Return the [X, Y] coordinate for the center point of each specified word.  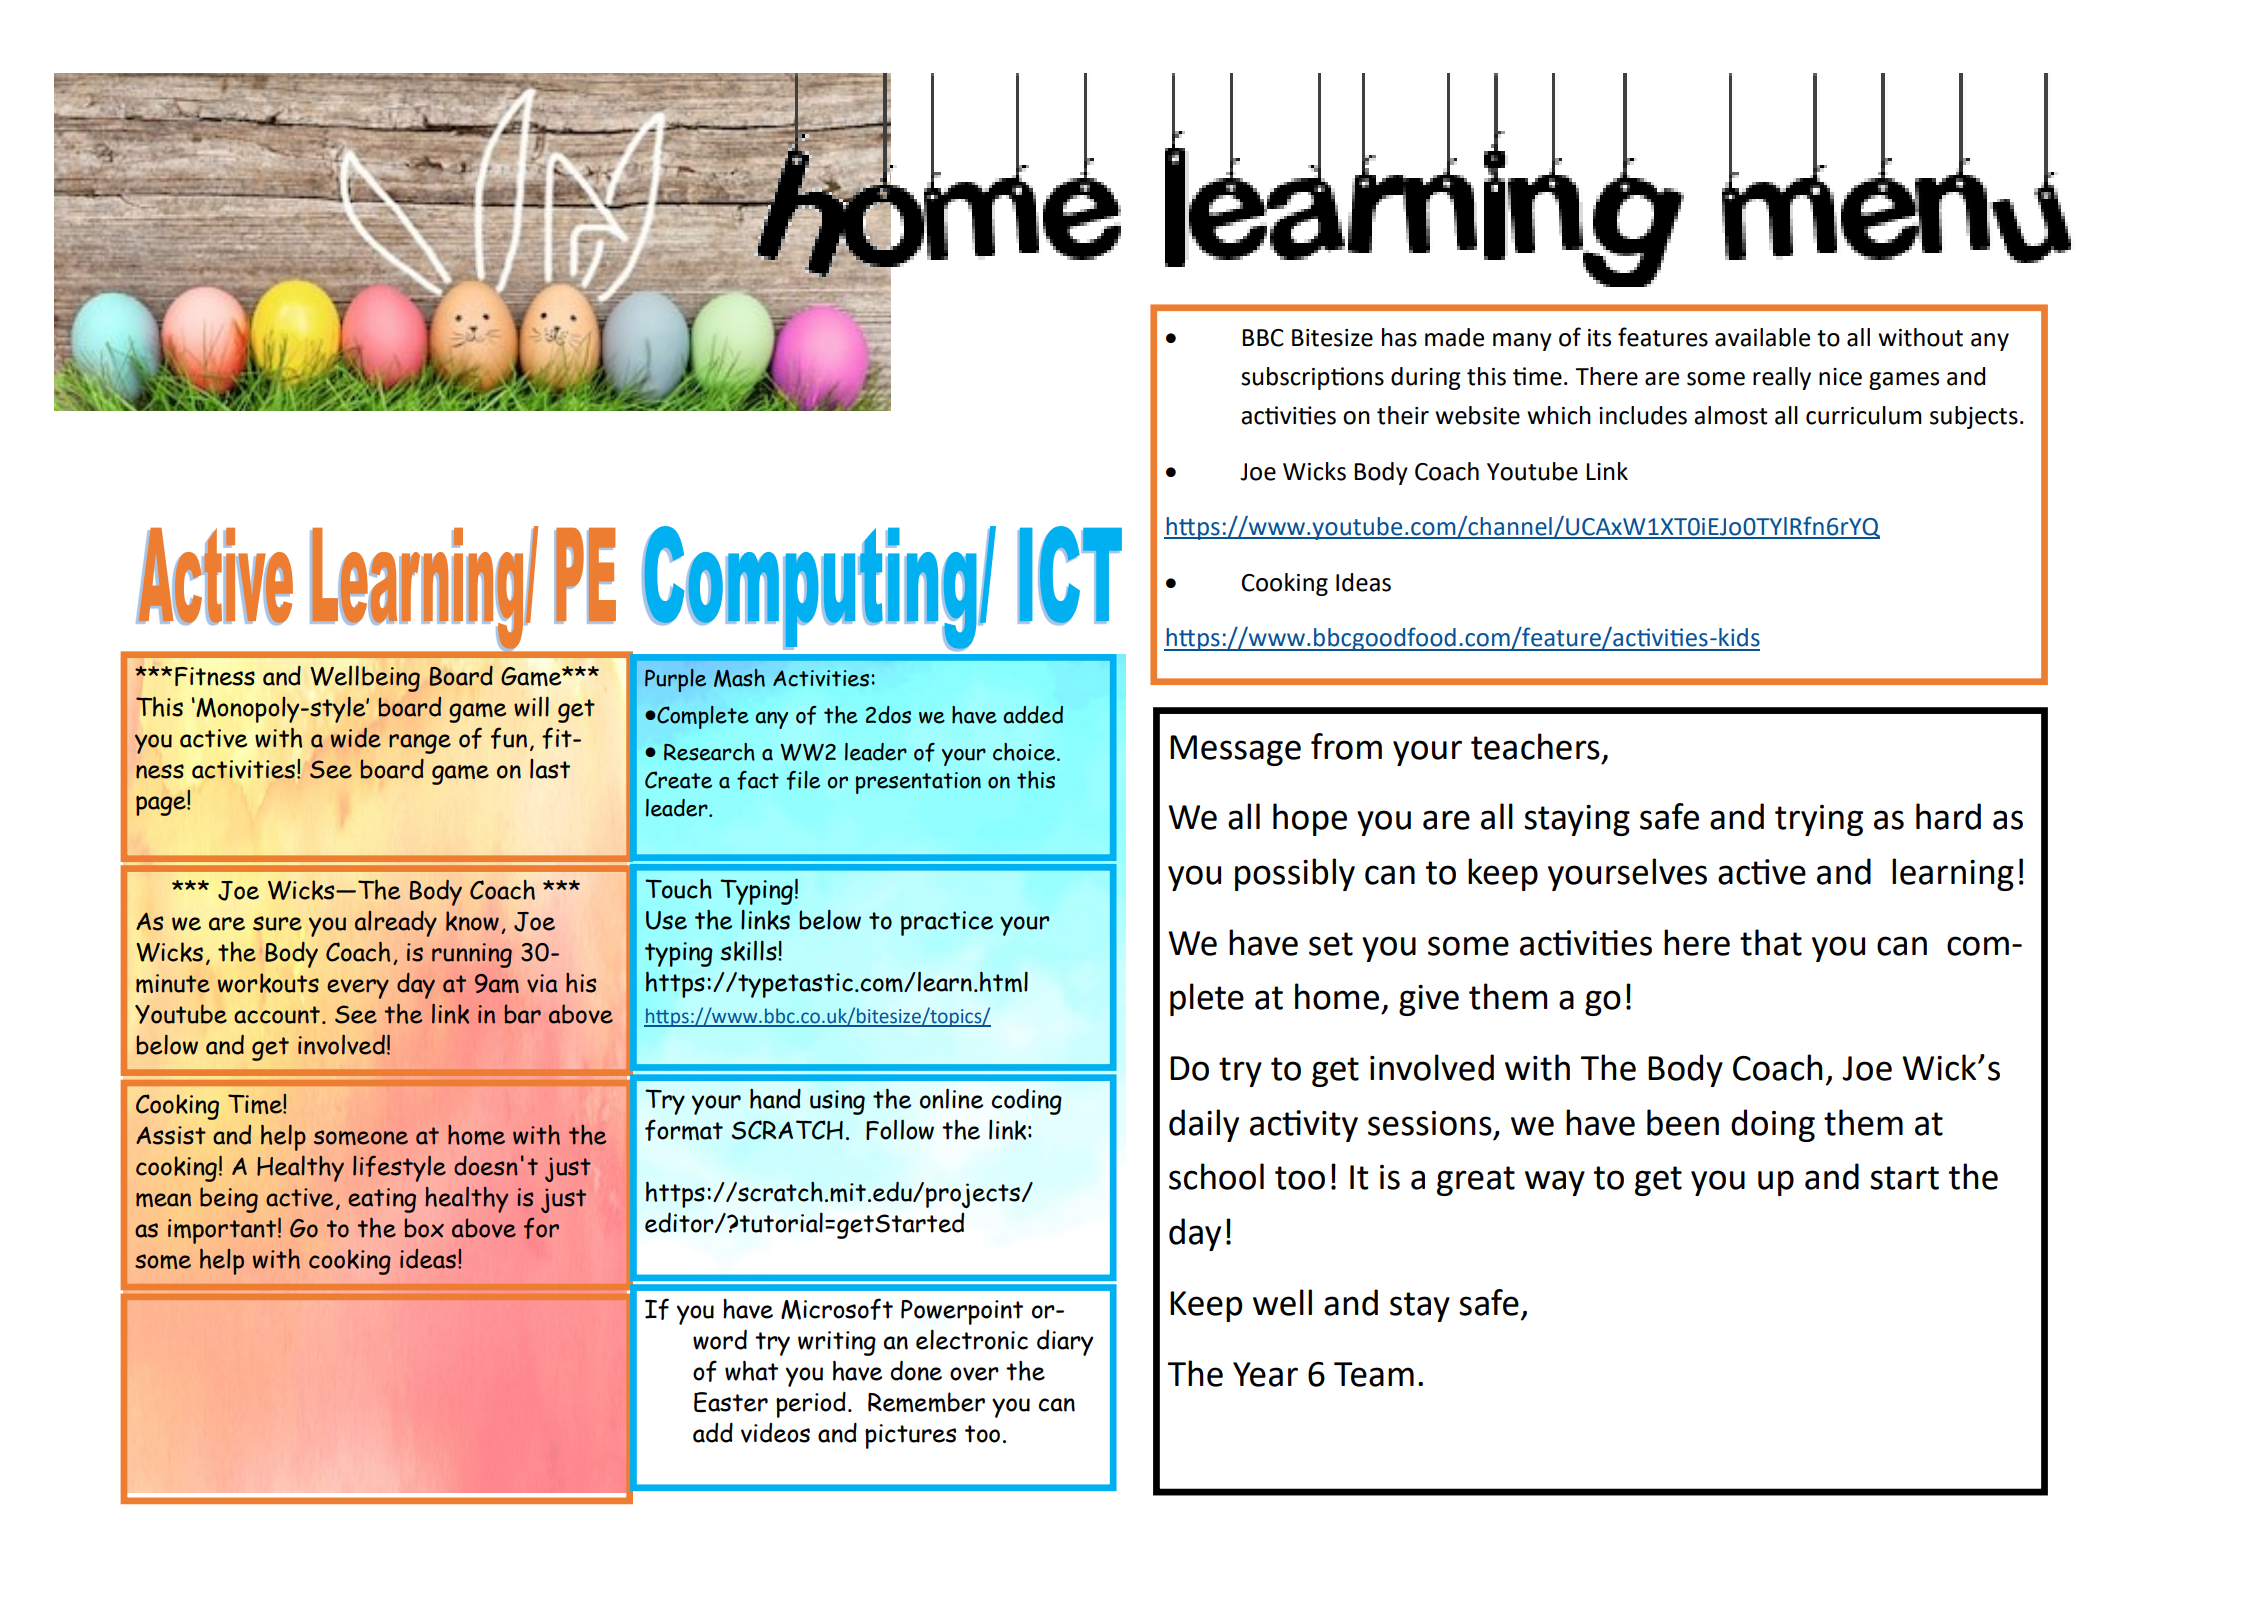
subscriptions [1312, 378]
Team [1374, 1374]
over [974, 1374]
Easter [731, 1402]
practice [947, 923]
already [396, 924]
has [1399, 337]
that [1771, 942]
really [1782, 378]
